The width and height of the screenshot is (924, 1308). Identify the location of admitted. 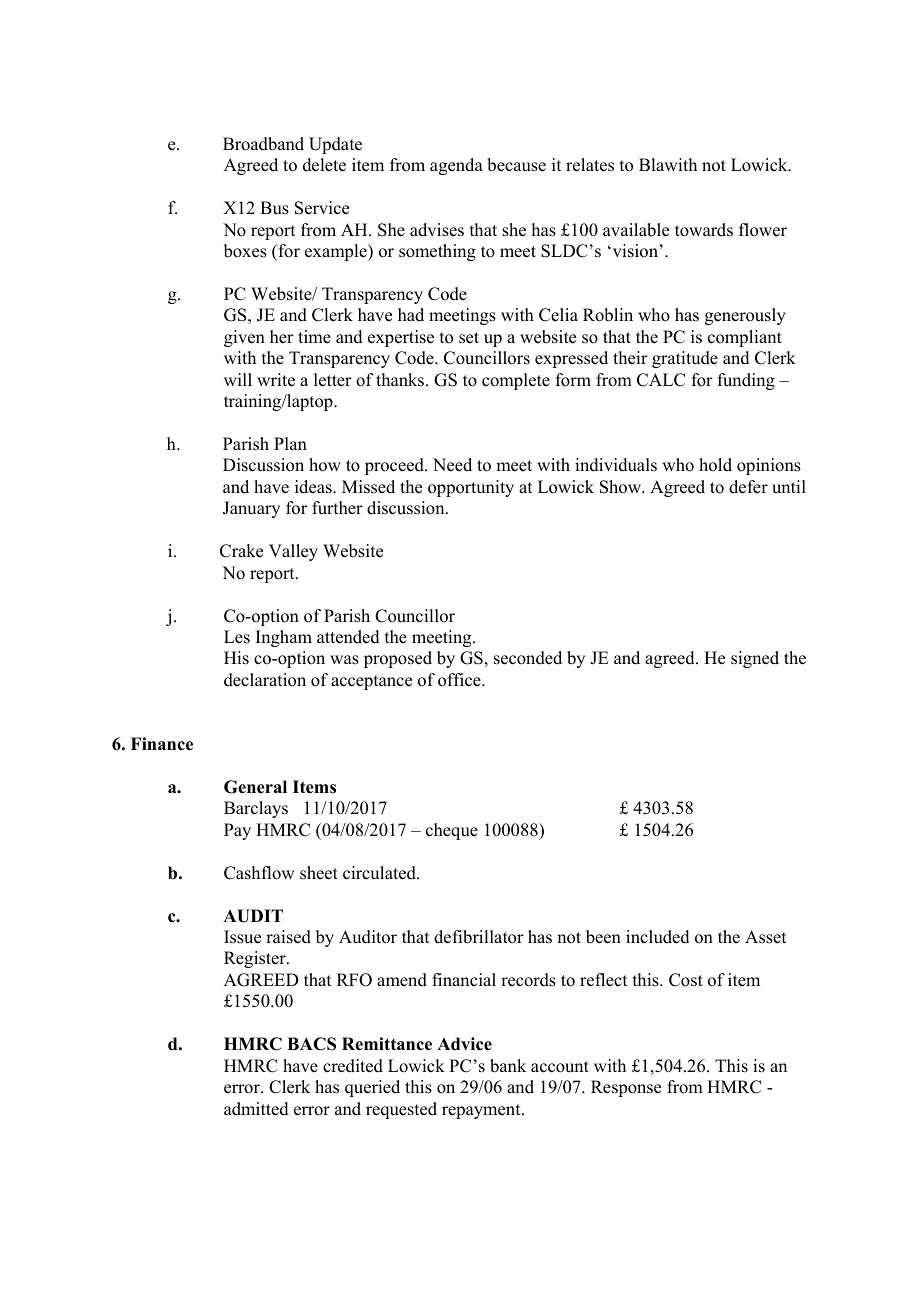
(256, 1109).
